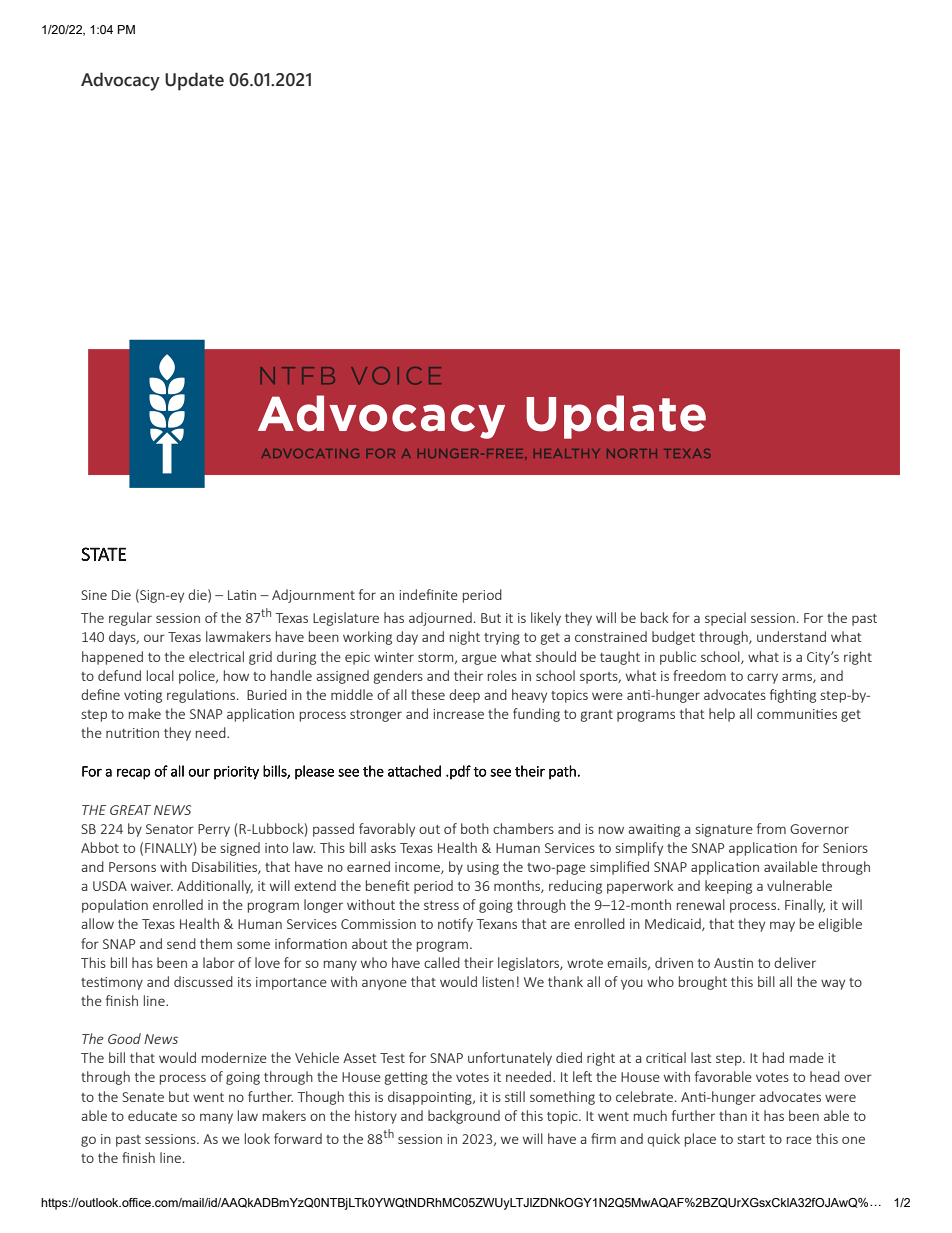 Image resolution: width=952 pixels, height=1233 pixels. Describe the element at coordinates (120, 81) in the page. I see `Advocacy` at that location.
